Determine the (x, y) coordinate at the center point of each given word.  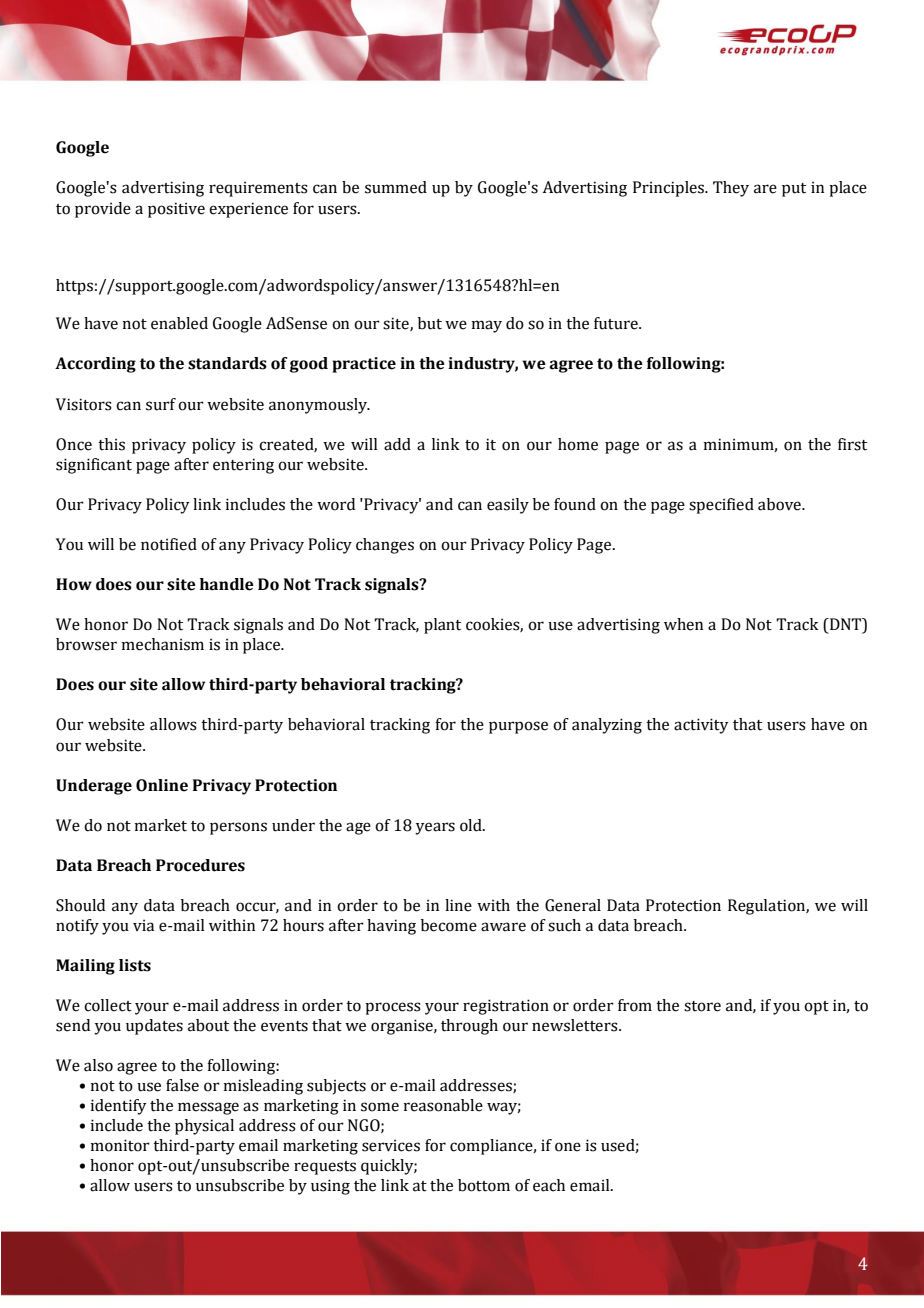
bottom (484, 1185)
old (472, 825)
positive (176, 210)
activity (701, 726)
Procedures (200, 865)
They (731, 189)
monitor (120, 1145)
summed (396, 187)
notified (169, 544)
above (780, 504)
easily (508, 506)
